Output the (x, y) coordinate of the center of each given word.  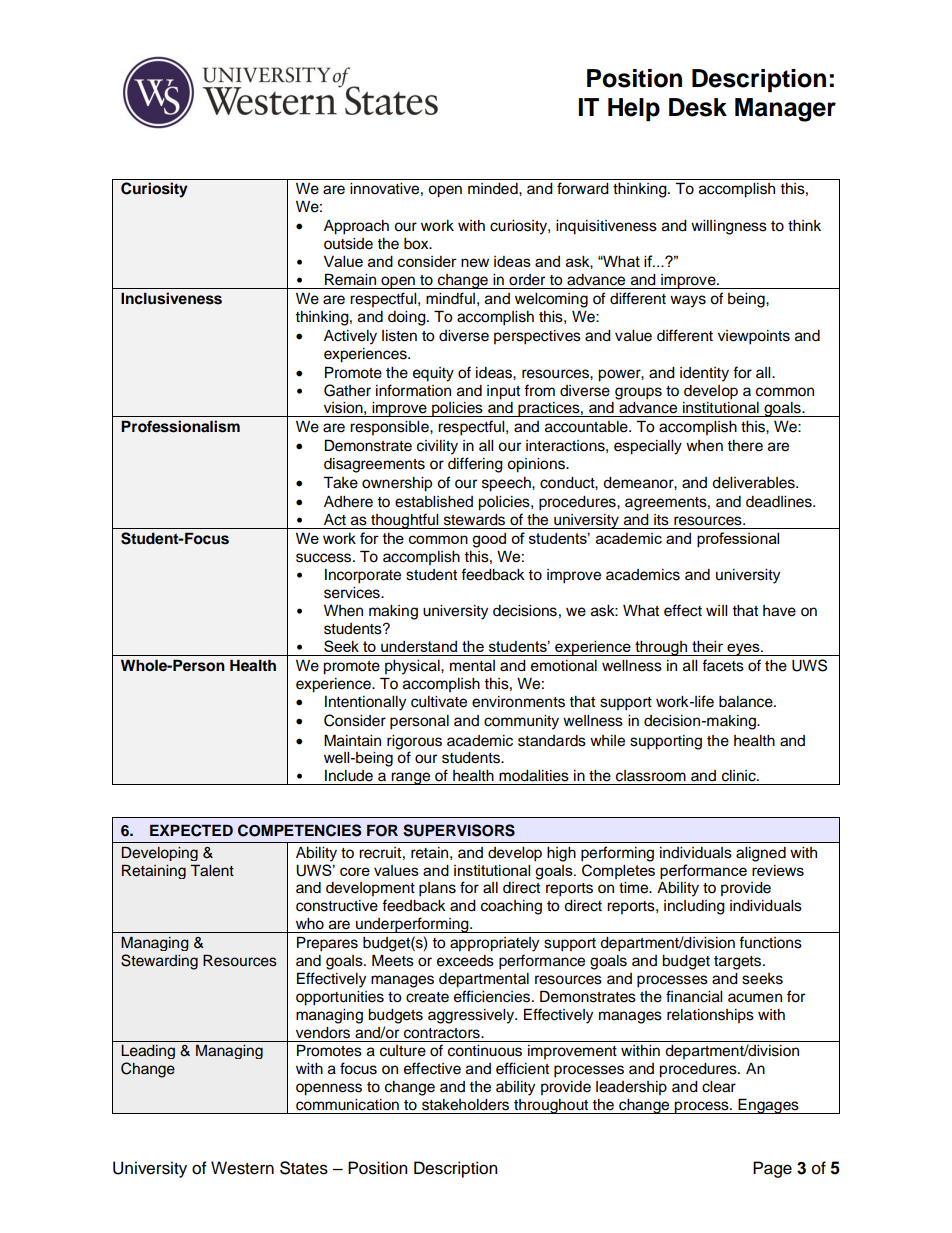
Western (242, 1168)
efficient (522, 1068)
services (353, 593)
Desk (698, 107)
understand (419, 646)
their (707, 646)
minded (494, 189)
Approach (356, 227)
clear (719, 1087)
